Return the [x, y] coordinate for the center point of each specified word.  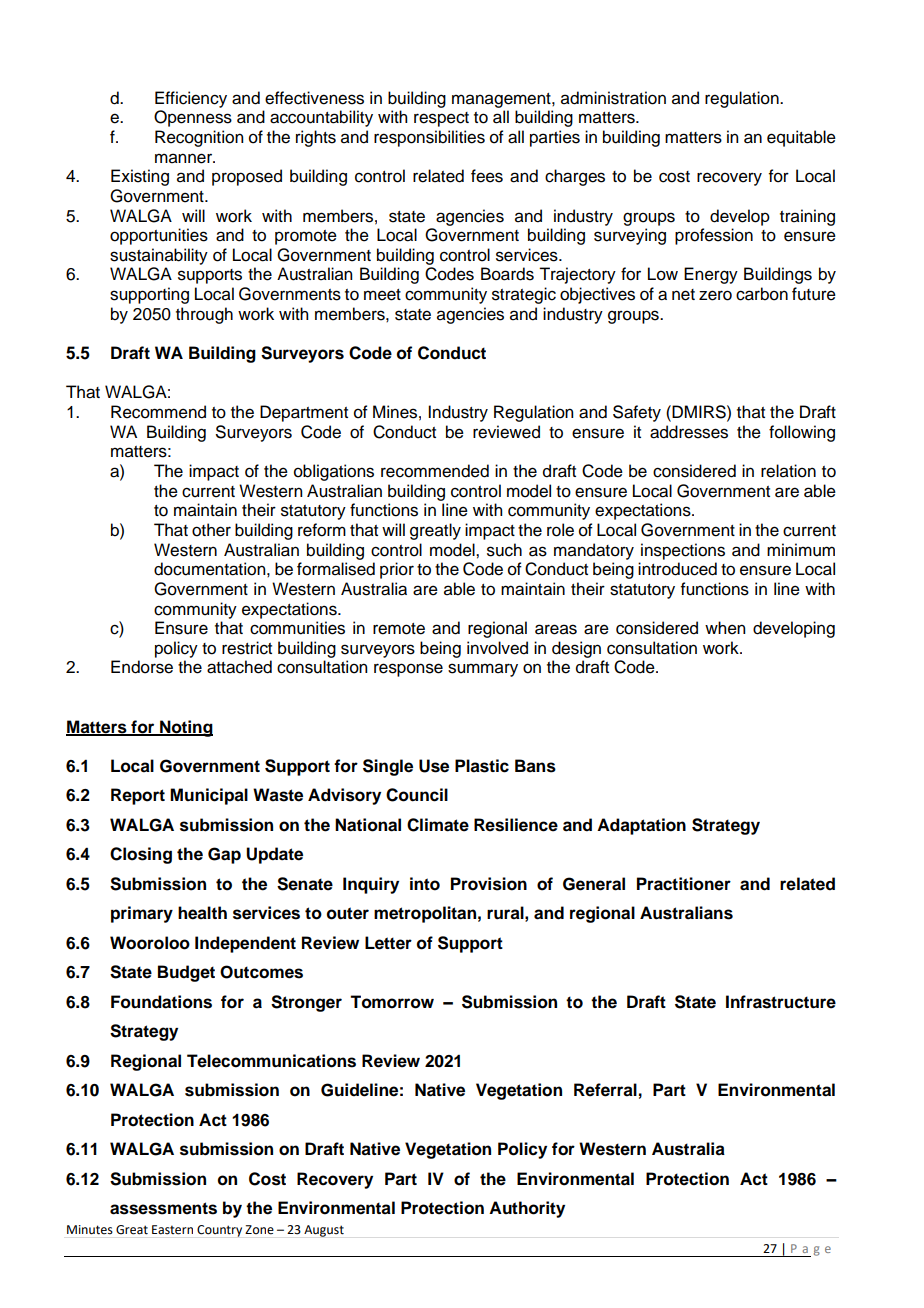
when [725, 628]
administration [613, 98]
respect [441, 119]
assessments [163, 1208]
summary [483, 670]
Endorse [142, 667]
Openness [193, 118]
